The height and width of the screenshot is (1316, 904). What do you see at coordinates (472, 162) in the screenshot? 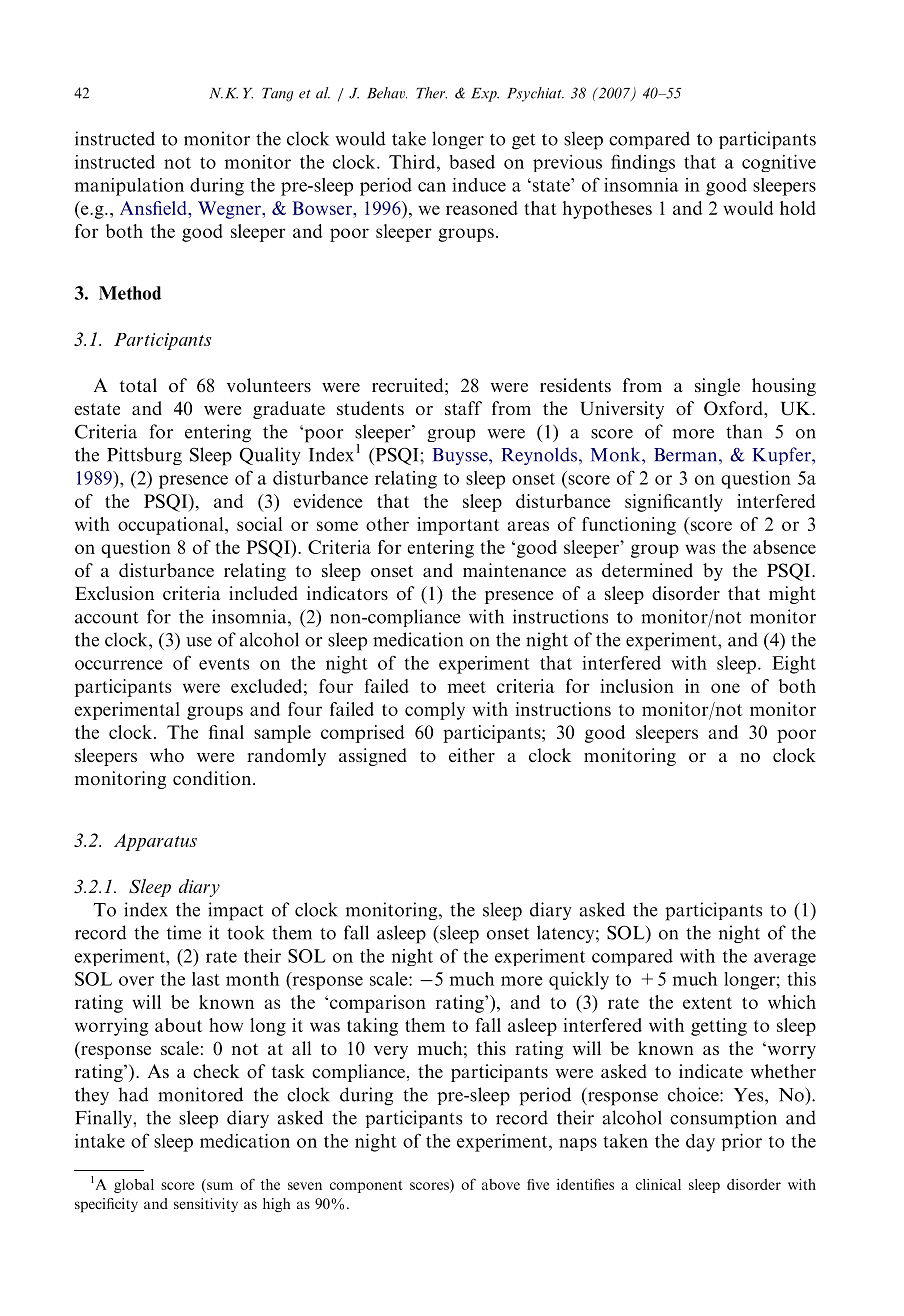
I see `based` at bounding box center [472, 162].
